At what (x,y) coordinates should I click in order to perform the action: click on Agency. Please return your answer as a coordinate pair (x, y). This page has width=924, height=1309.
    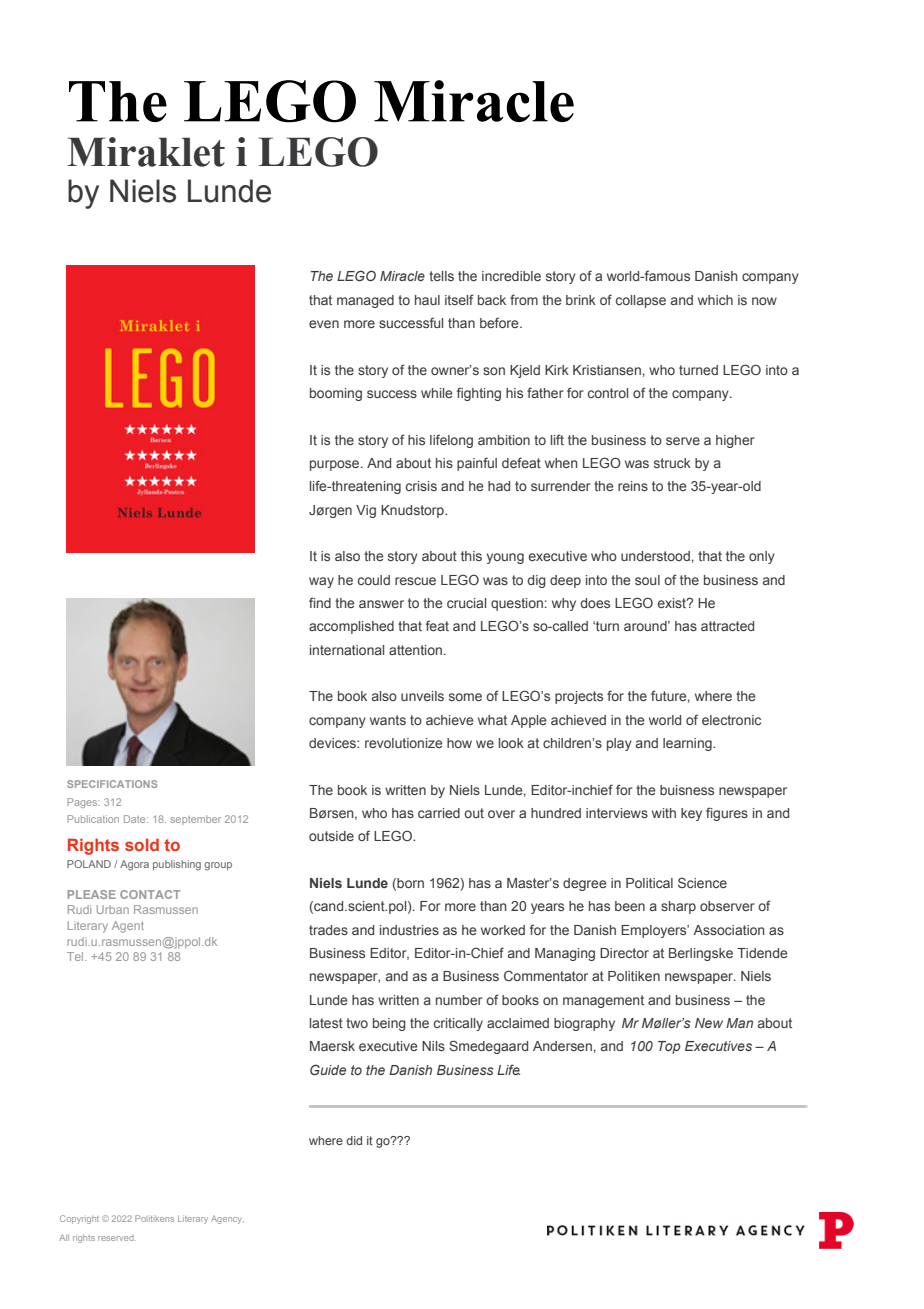
    Looking at the image, I should click on (227, 1220).
